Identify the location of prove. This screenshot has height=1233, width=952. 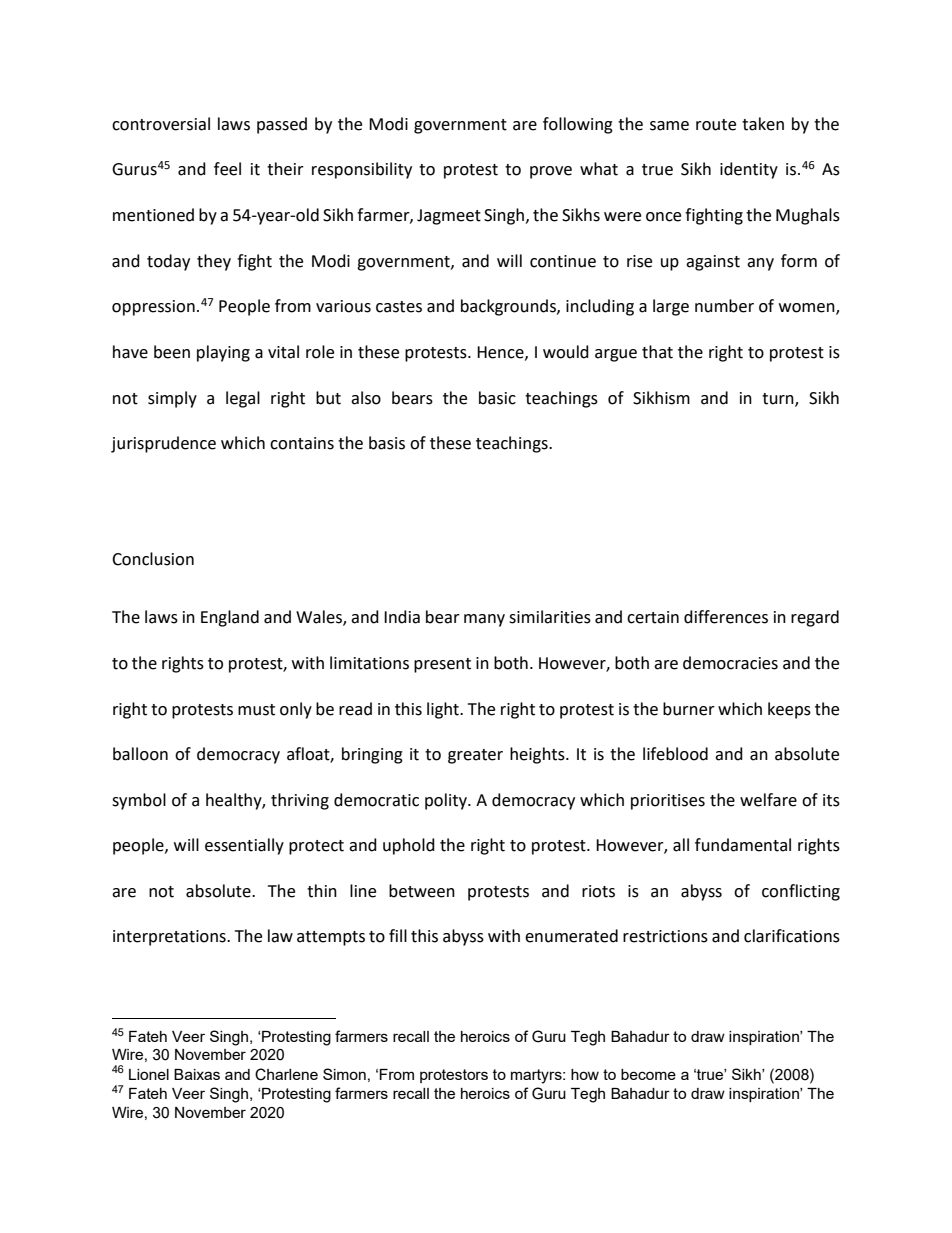
(551, 172).
